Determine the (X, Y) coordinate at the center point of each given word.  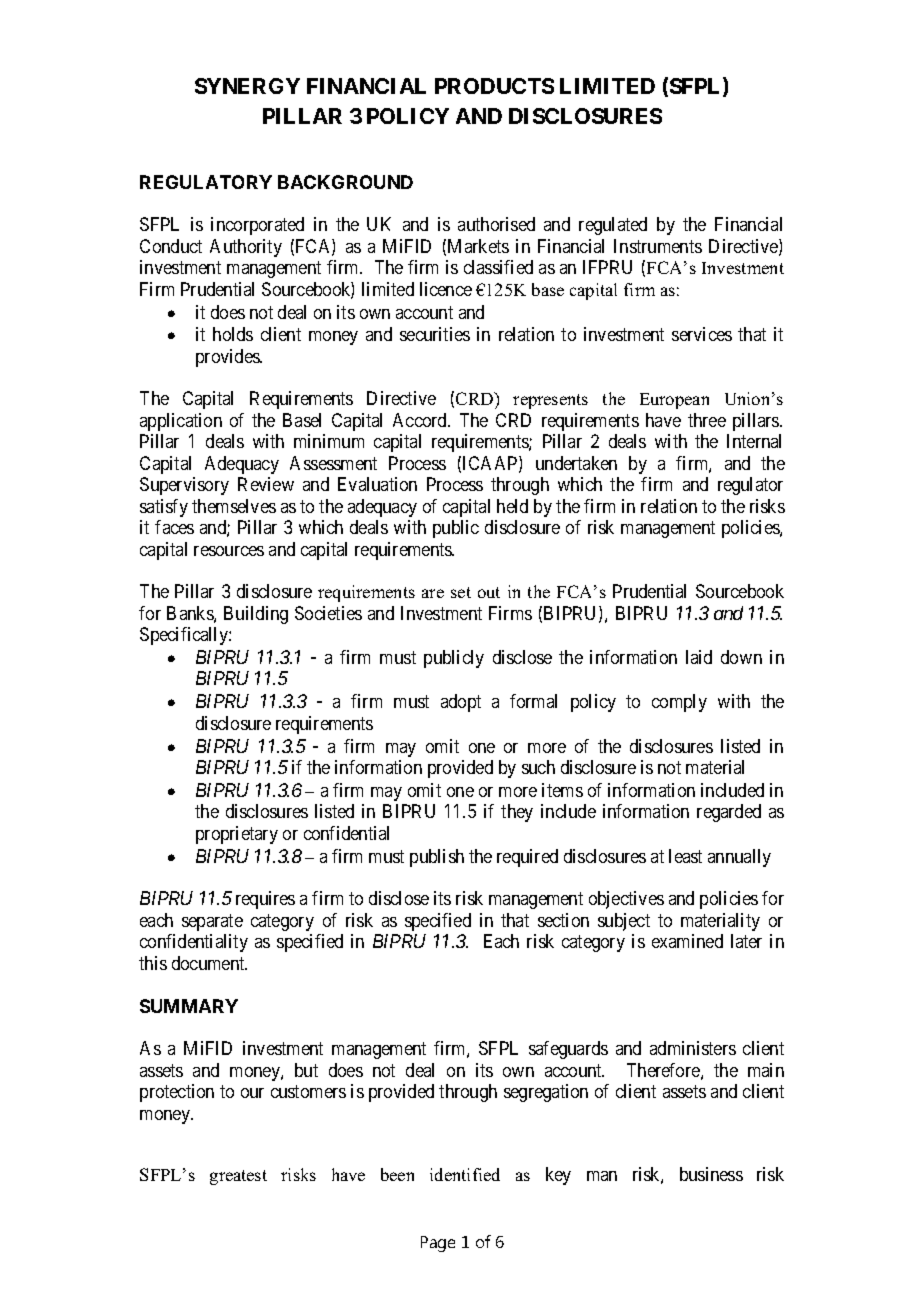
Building (256, 615)
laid (699, 657)
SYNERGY (247, 86)
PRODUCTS (494, 86)
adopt (461, 703)
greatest (238, 1177)
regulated (613, 226)
